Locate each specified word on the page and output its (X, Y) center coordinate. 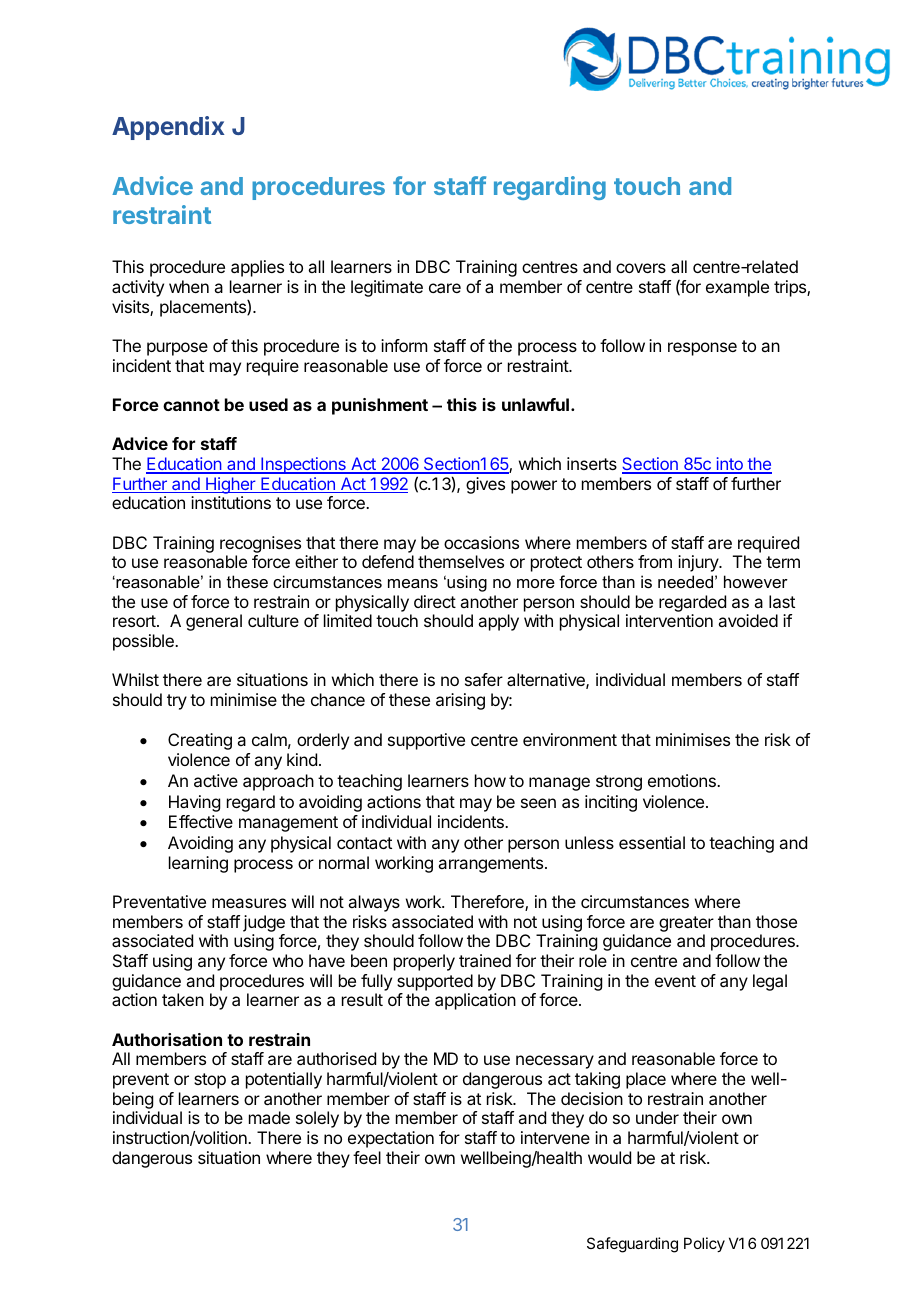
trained (485, 960)
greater (686, 925)
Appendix (168, 128)
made (269, 1117)
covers (641, 268)
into (729, 465)
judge (264, 925)
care (445, 288)
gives (485, 485)
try (177, 702)
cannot (191, 405)
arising (460, 701)
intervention (669, 620)
